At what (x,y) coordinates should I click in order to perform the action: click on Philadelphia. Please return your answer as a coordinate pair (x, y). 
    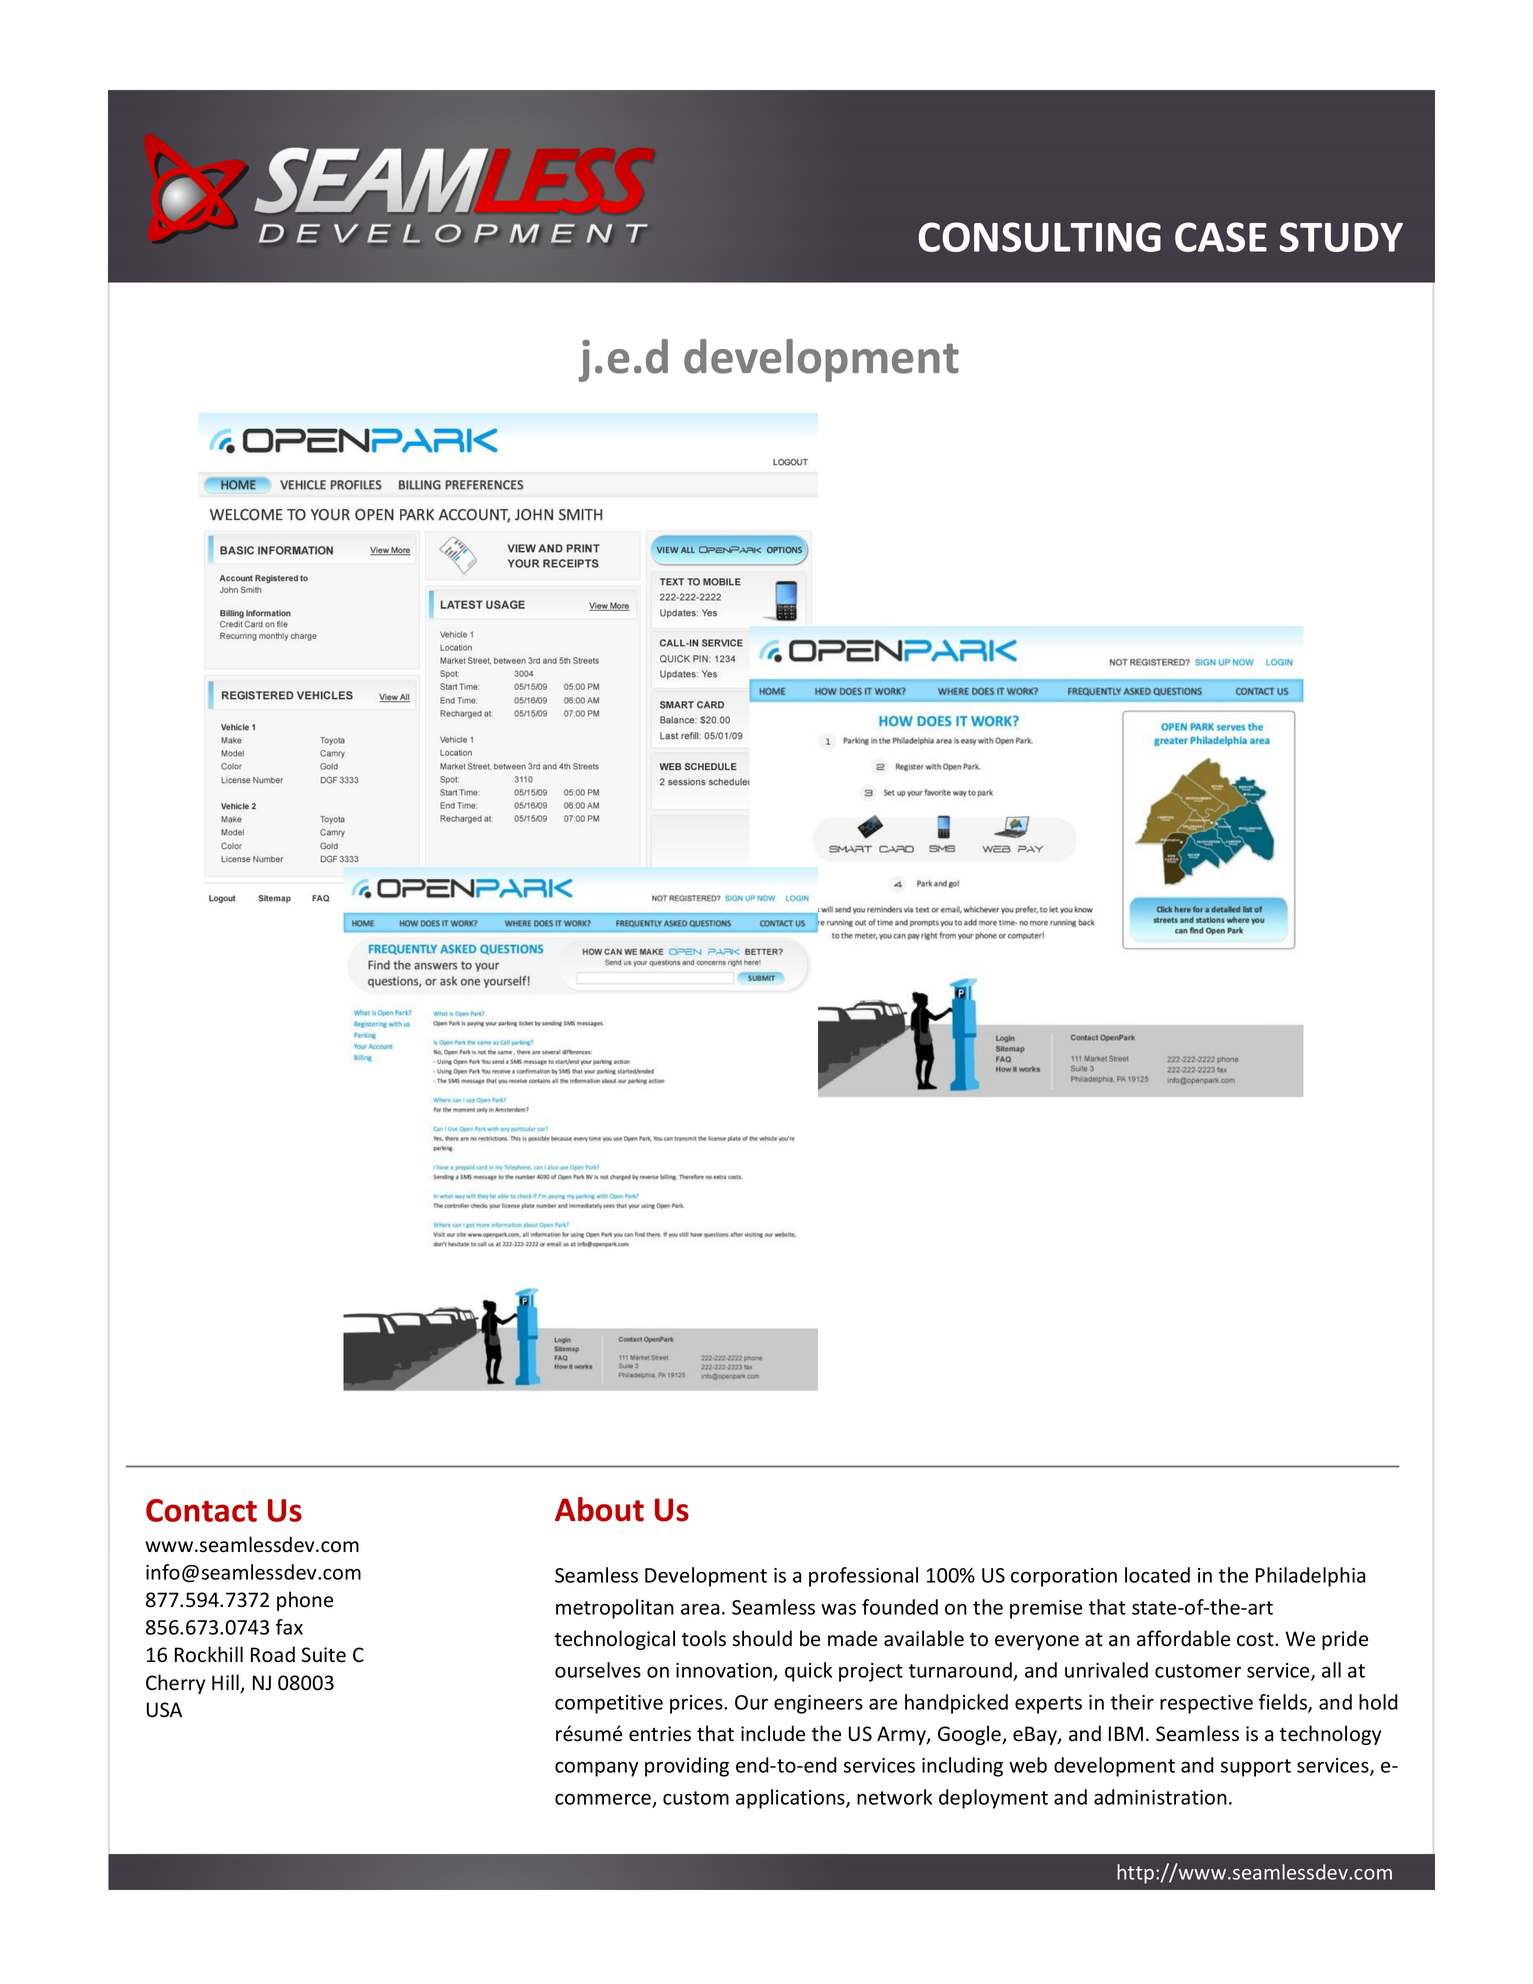
    Looking at the image, I should click on (1311, 1577).
